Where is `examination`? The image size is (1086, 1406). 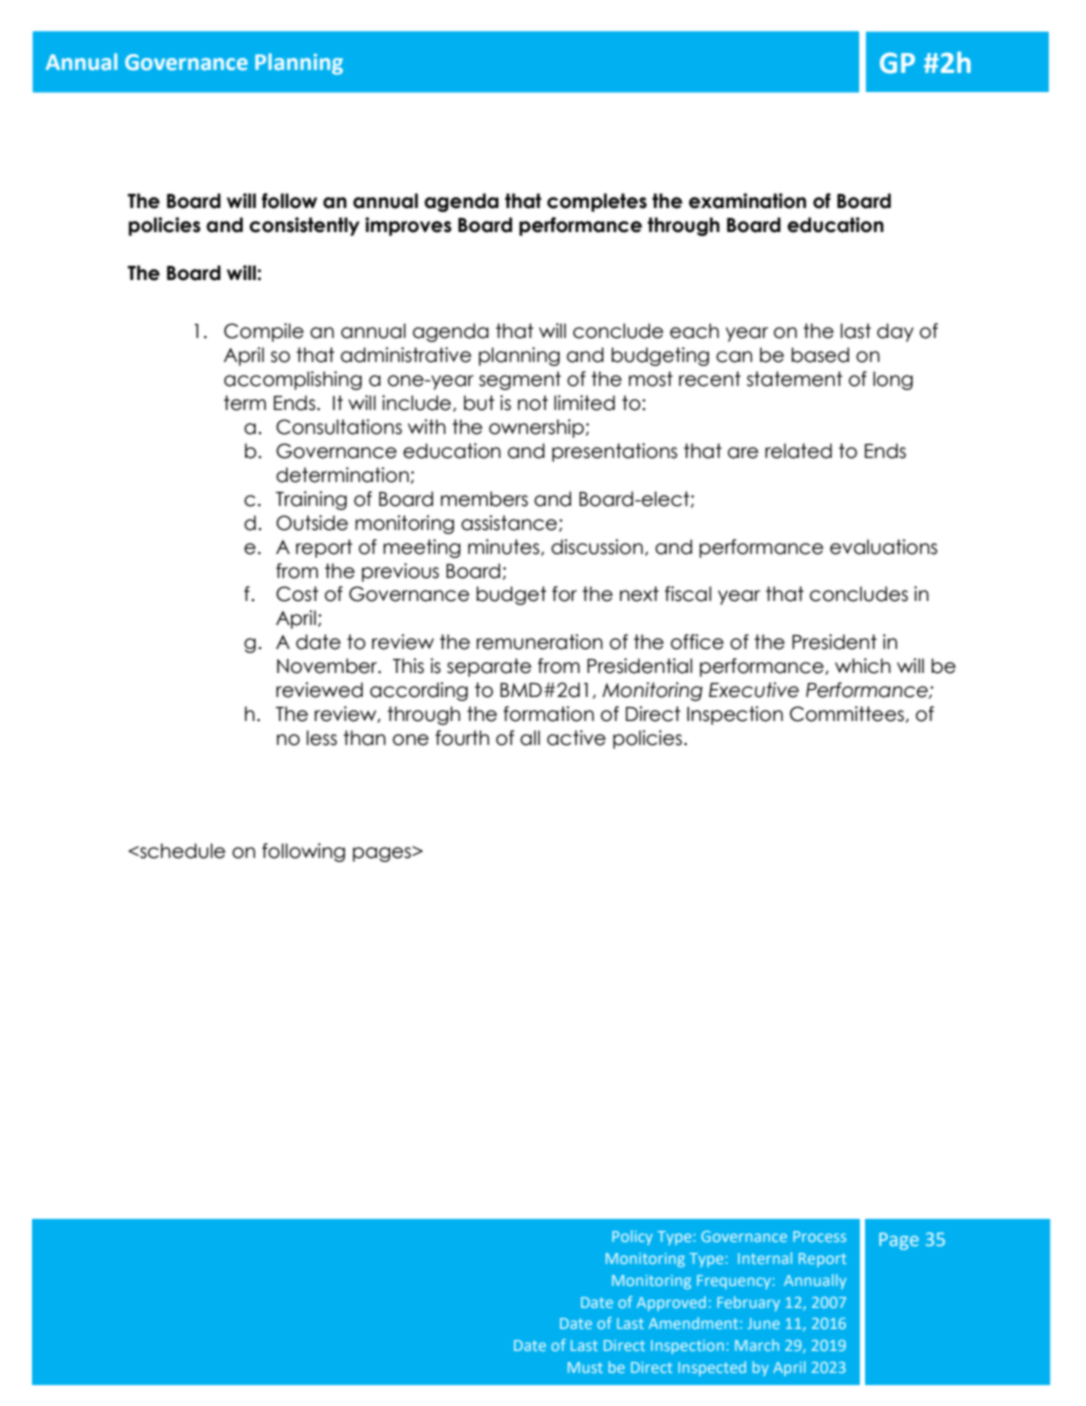
examination is located at coordinates (747, 201).
